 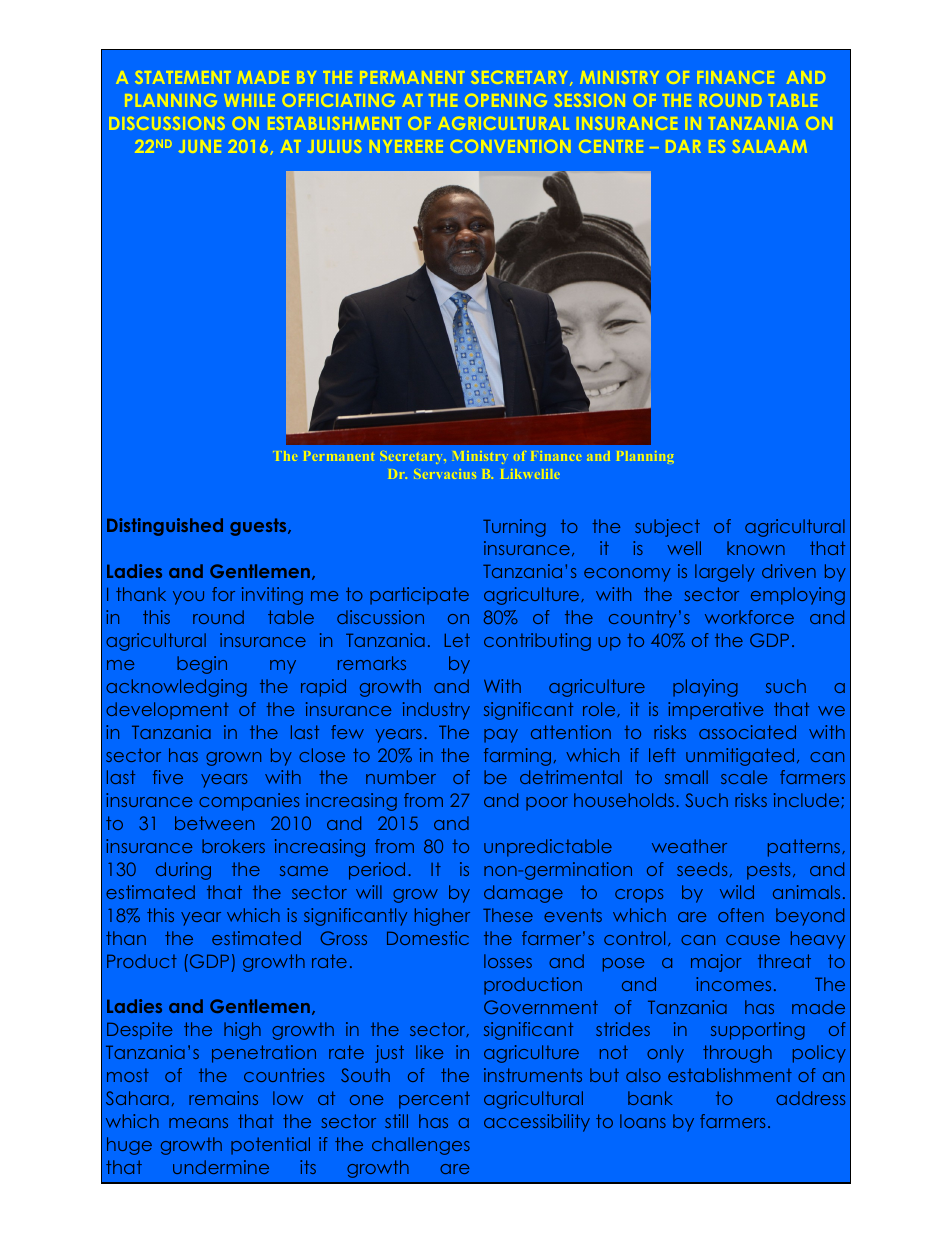 I want to click on subject, so click(x=667, y=528).
